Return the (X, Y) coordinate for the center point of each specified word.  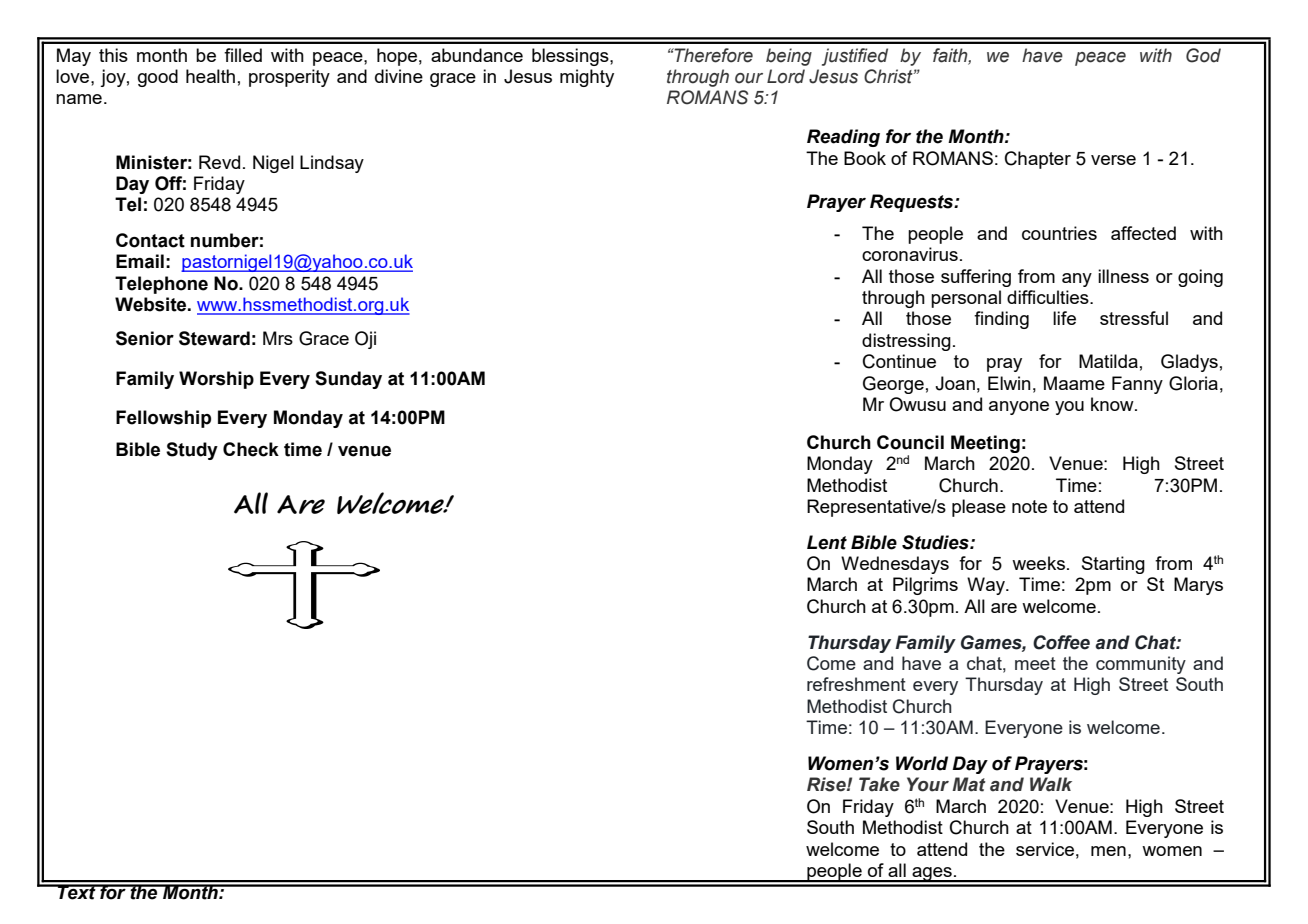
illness (1123, 276)
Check (251, 449)
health (210, 76)
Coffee (1061, 642)
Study (192, 451)
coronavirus (910, 254)
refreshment (856, 684)
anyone (1019, 408)
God (1203, 55)
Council (910, 442)
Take (879, 784)
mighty (587, 78)
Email (140, 261)
